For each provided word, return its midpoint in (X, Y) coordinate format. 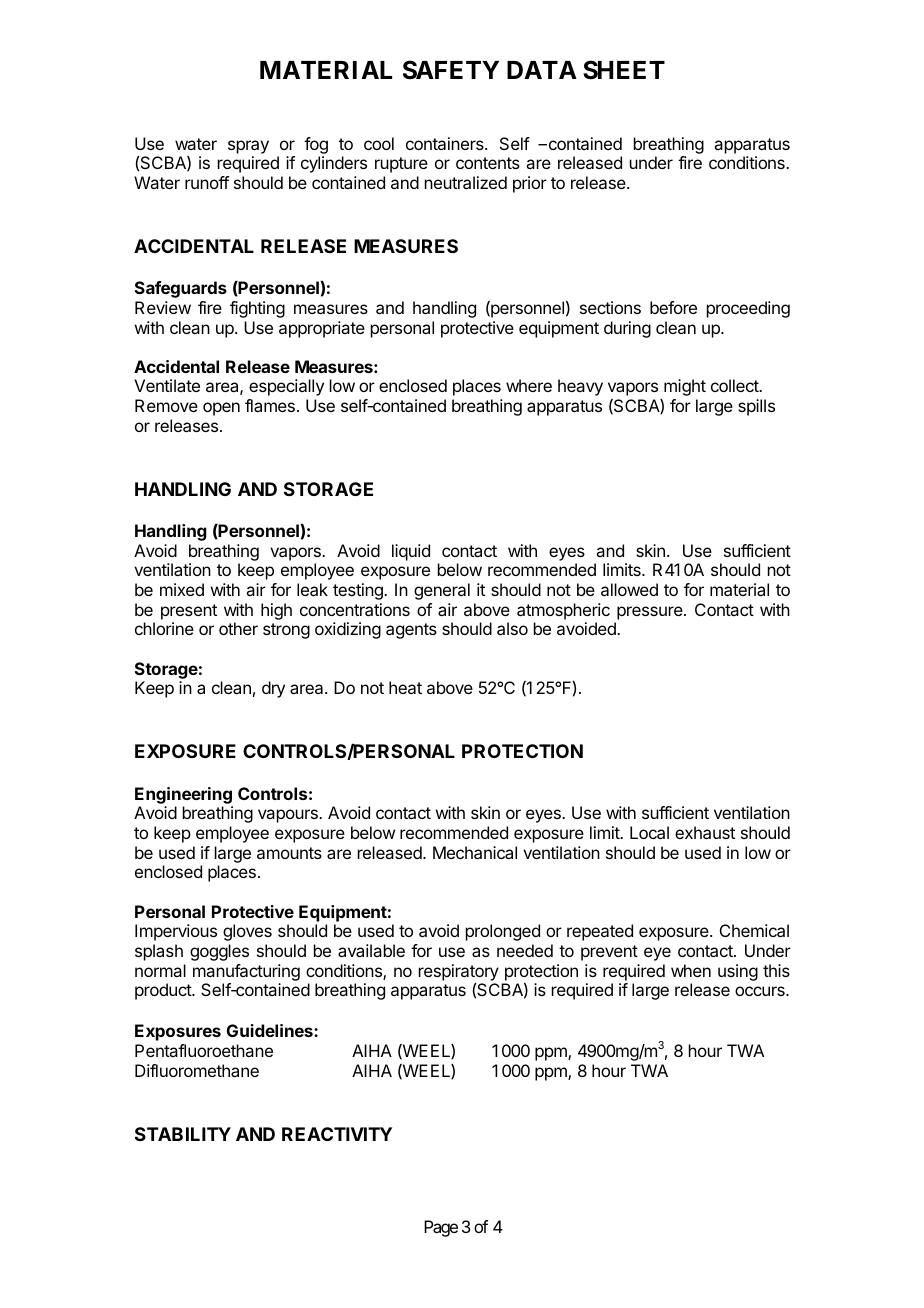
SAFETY (451, 70)
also (512, 628)
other (238, 628)
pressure (651, 613)
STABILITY (183, 1134)
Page (441, 1228)
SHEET (624, 70)
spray (248, 147)
